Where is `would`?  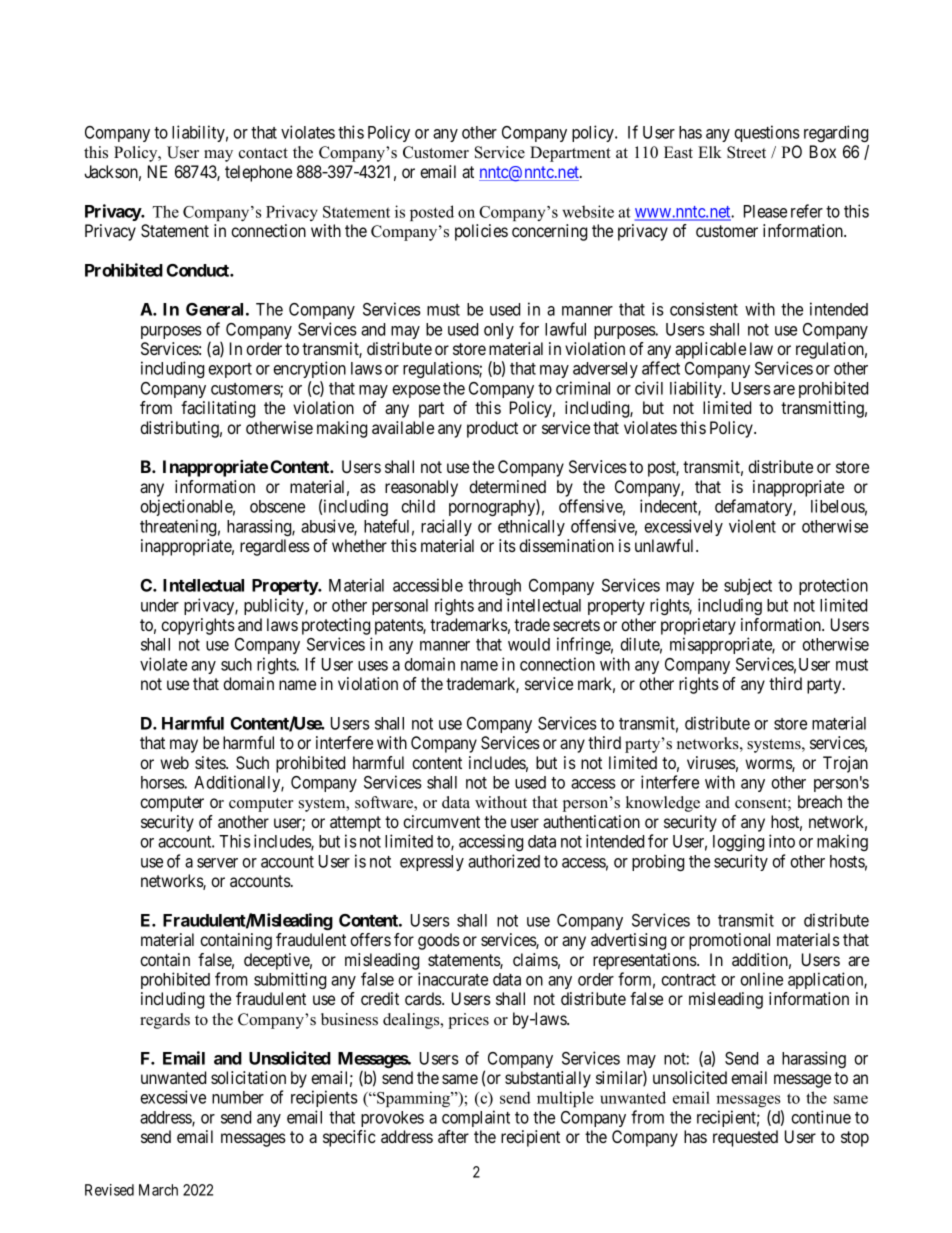 would is located at coordinates (529, 644).
